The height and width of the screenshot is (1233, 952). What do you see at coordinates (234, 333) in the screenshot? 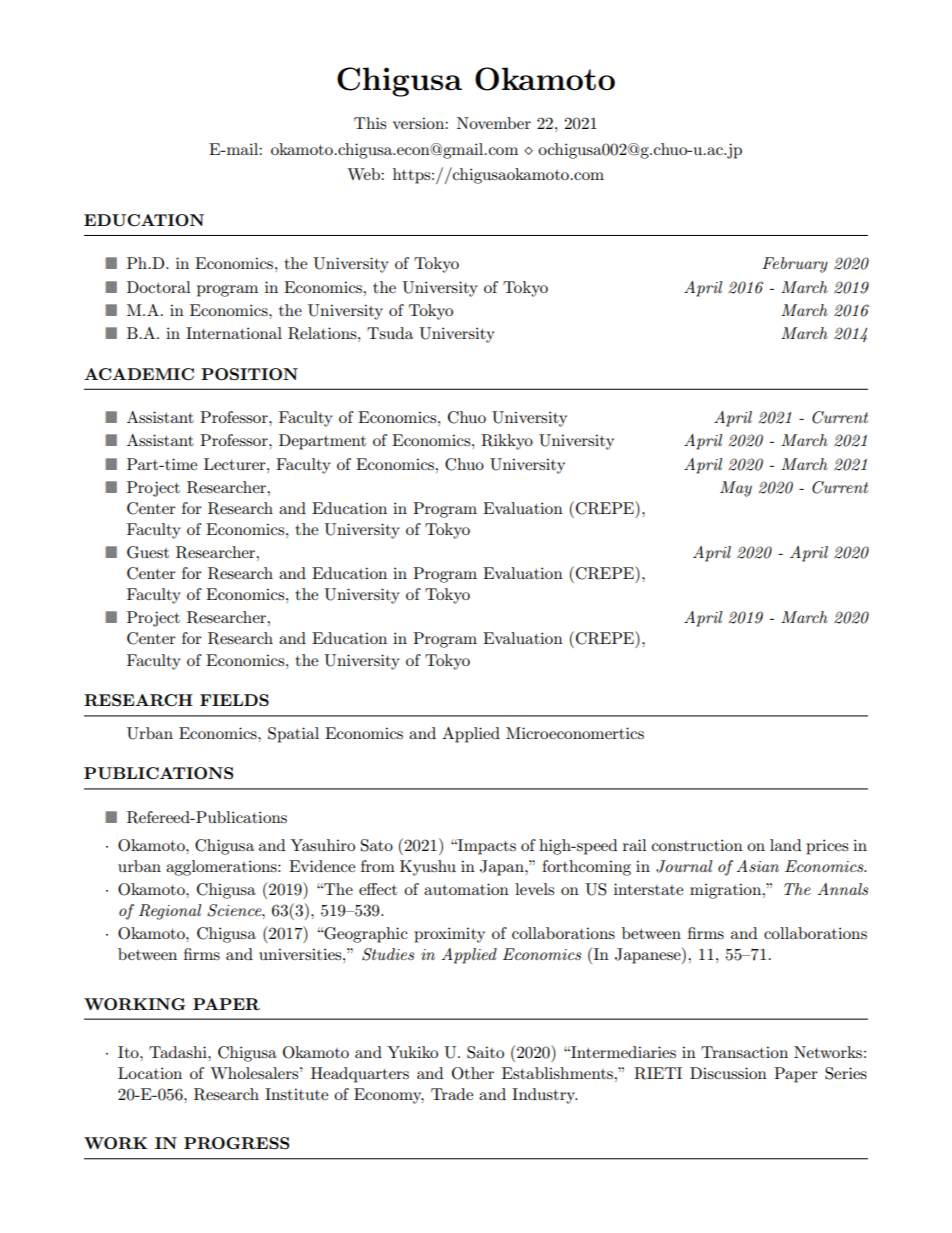
I see `International` at bounding box center [234, 333].
